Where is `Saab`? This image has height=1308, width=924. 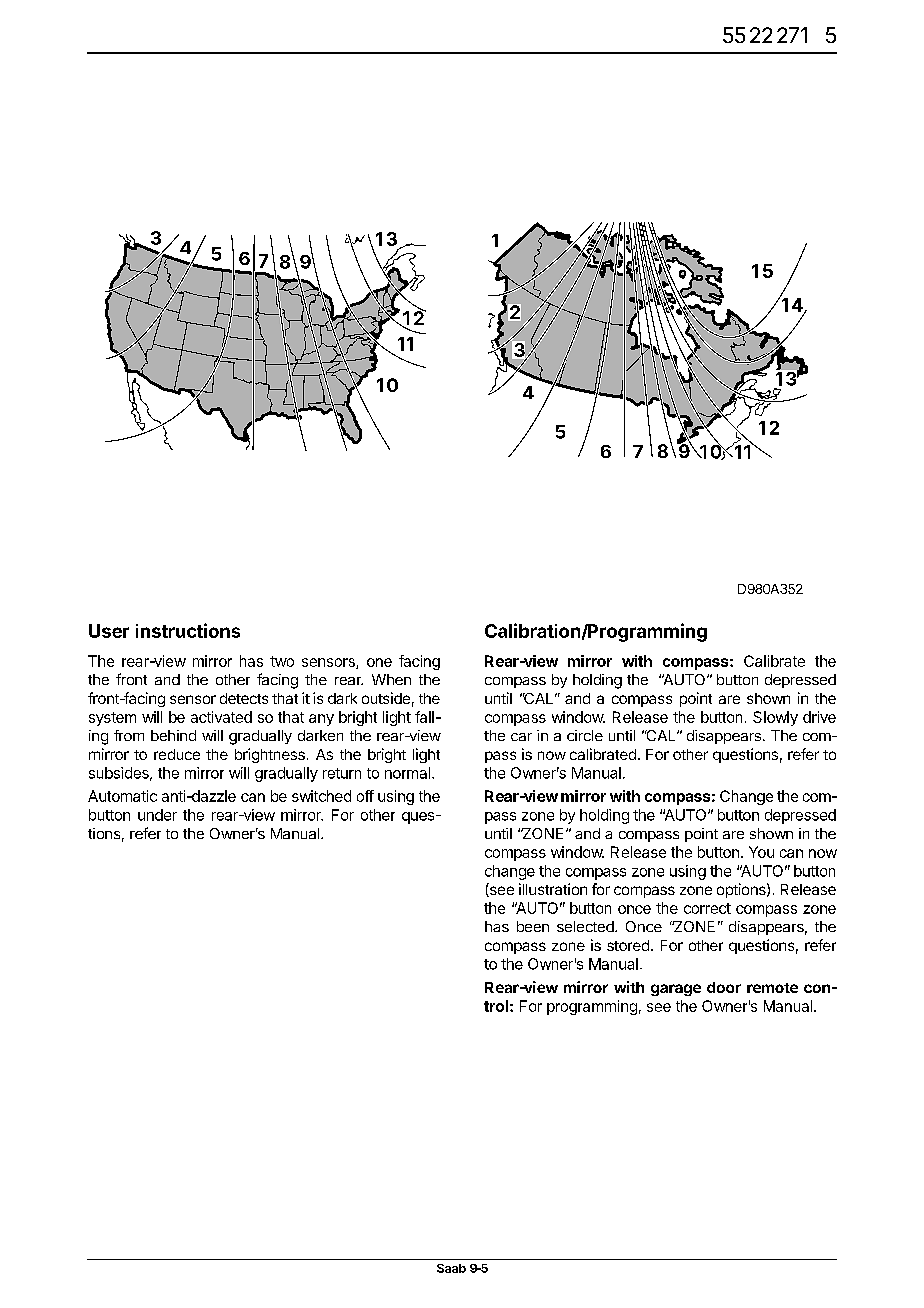 Saab is located at coordinates (451, 1268).
